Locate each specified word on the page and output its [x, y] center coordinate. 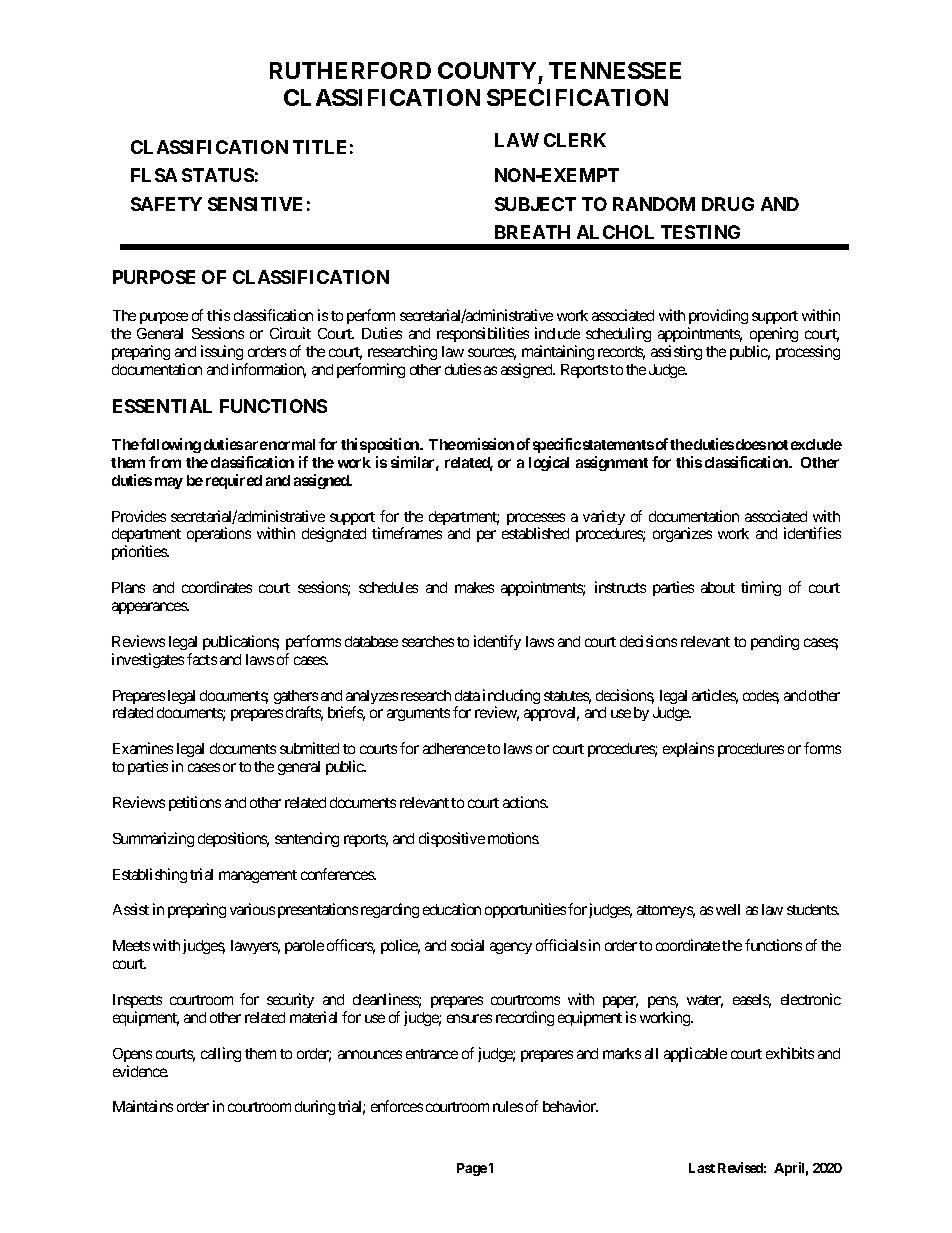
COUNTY [487, 70]
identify [497, 642]
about [718, 587]
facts [202, 659]
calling [221, 1054]
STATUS [218, 175]
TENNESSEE [615, 70]
